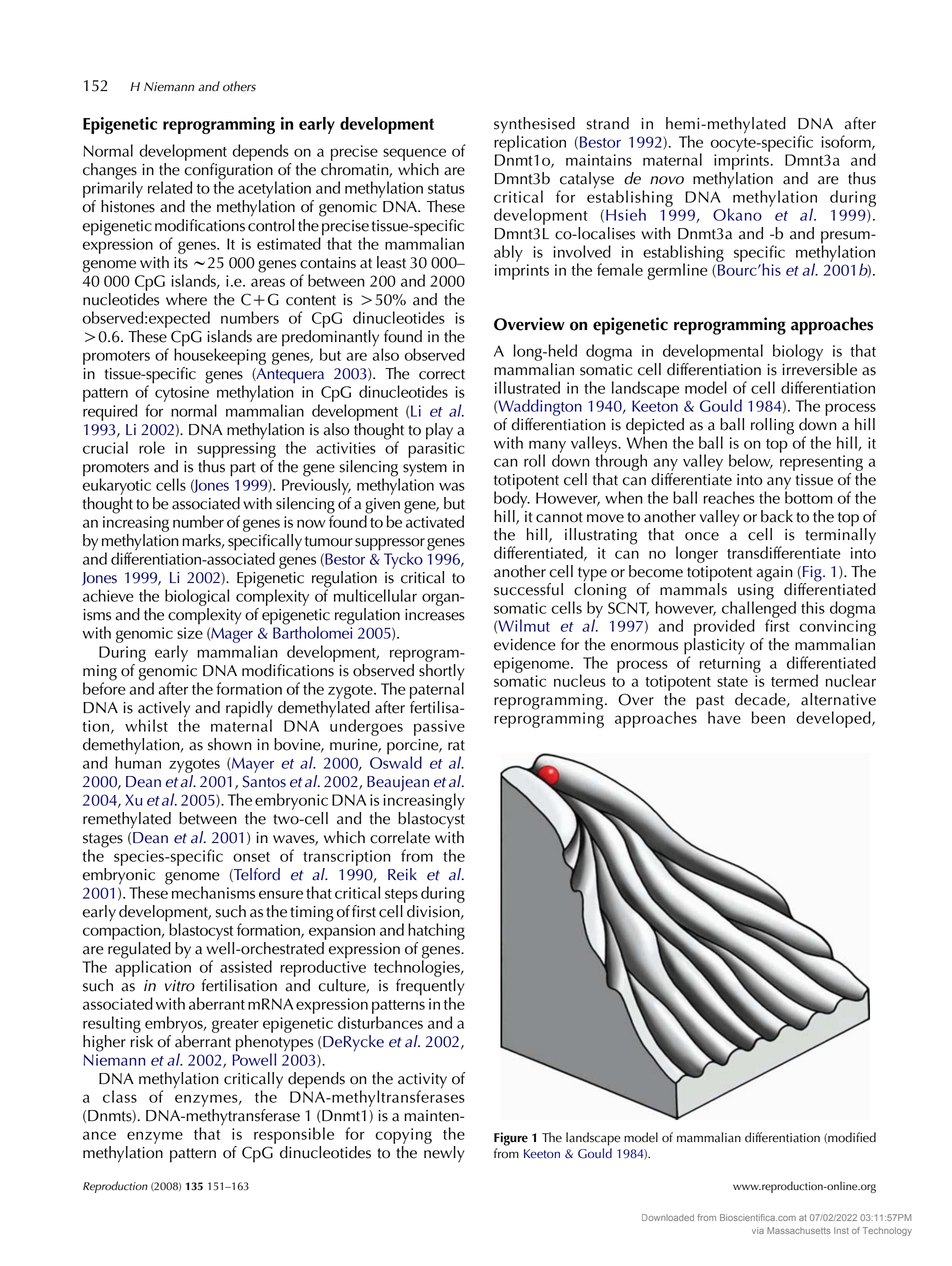 The height and width of the page is (1266, 952). Describe the element at coordinates (251, 857) in the page. I see `onset` at that location.
